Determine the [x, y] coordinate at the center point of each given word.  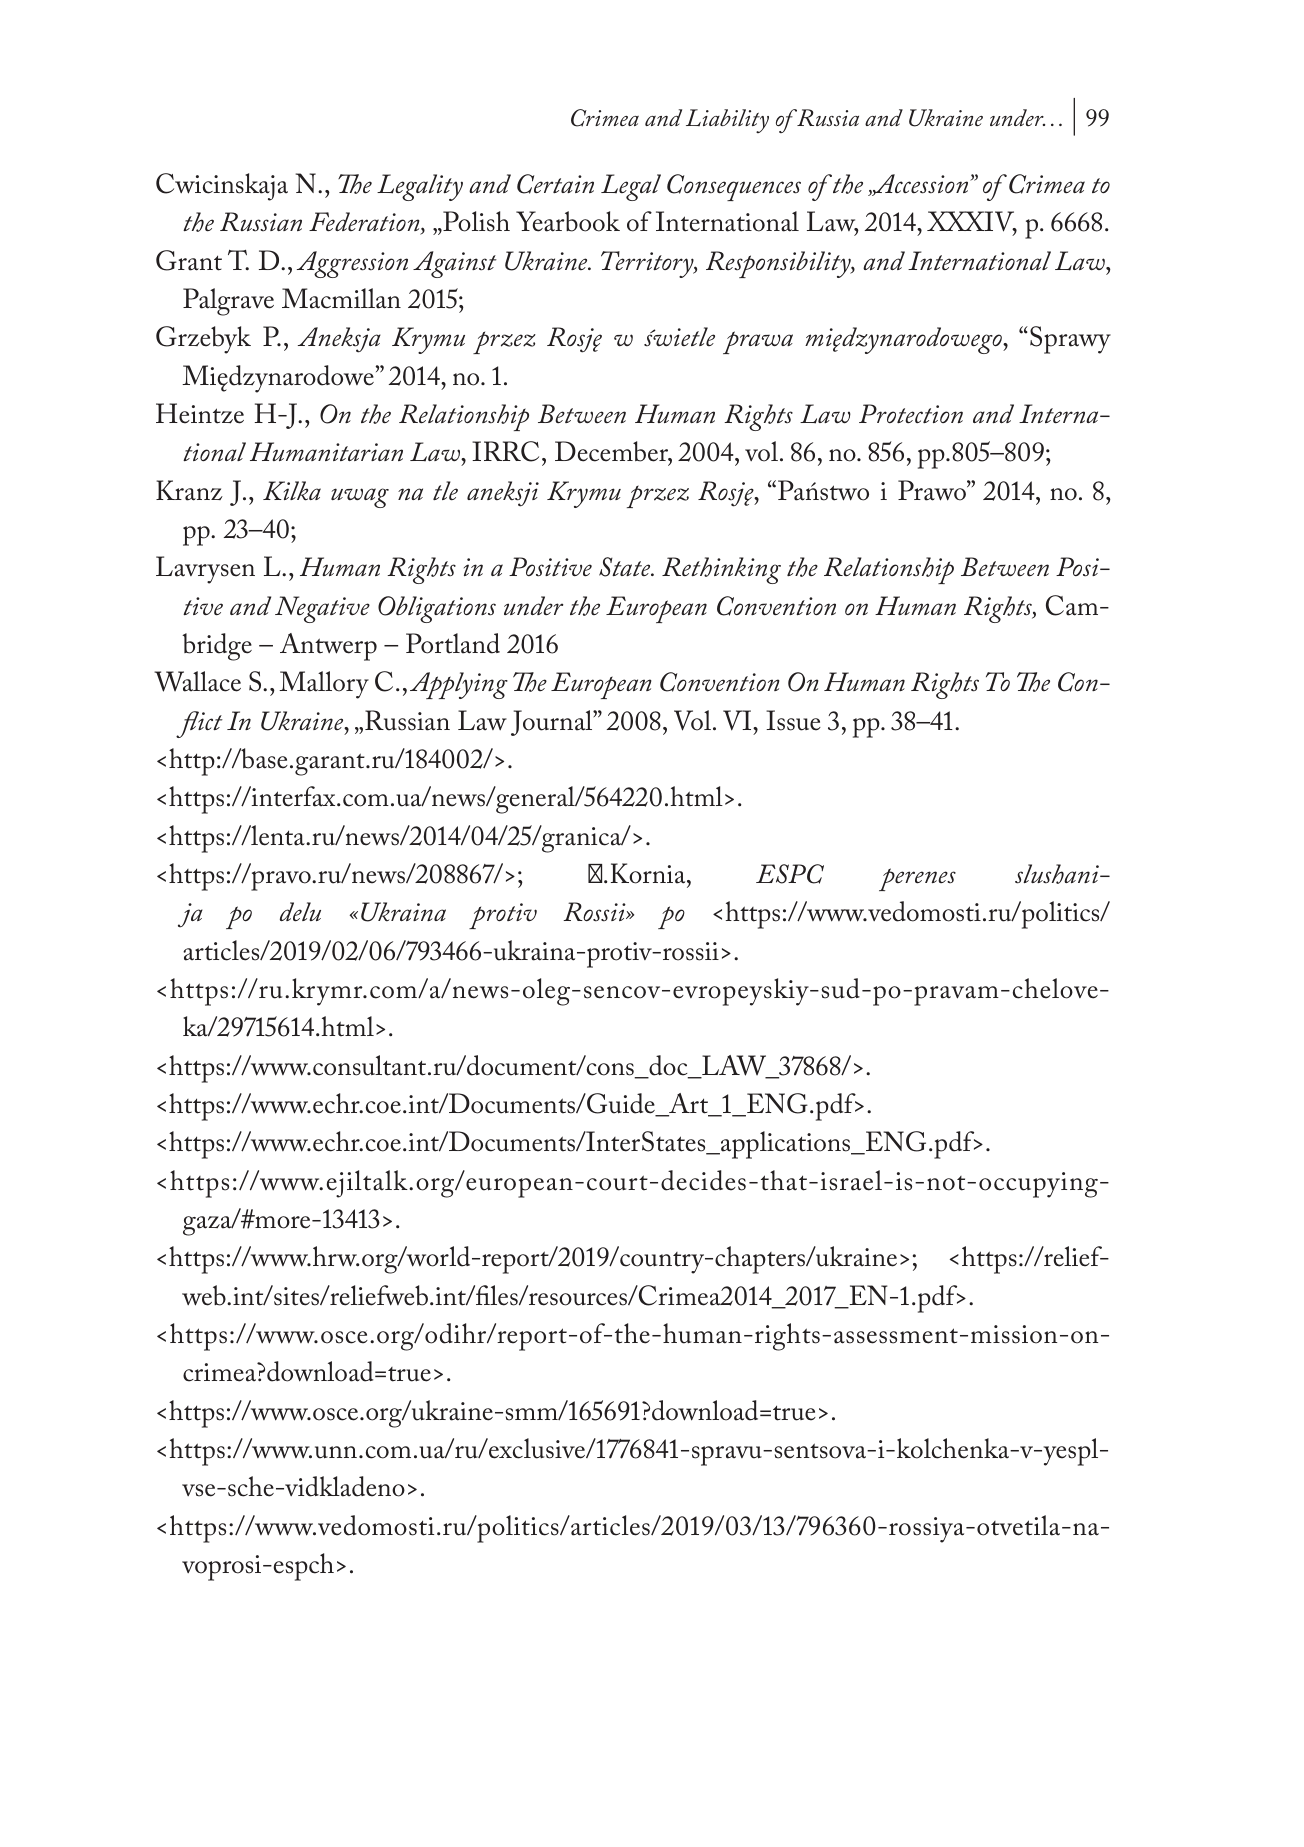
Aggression [352, 264]
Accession [921, 185]
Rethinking [721, 570]
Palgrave [228, 302]
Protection [911, 413]
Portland [453, 643]
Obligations [437, 609]
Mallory [324, 685]
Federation [365, 223]
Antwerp [328, 647]
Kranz [189, 490]
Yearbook [568, 221]
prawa [758, 342]
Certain [555, 184]
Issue [793, 720]
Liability [727, 121]
